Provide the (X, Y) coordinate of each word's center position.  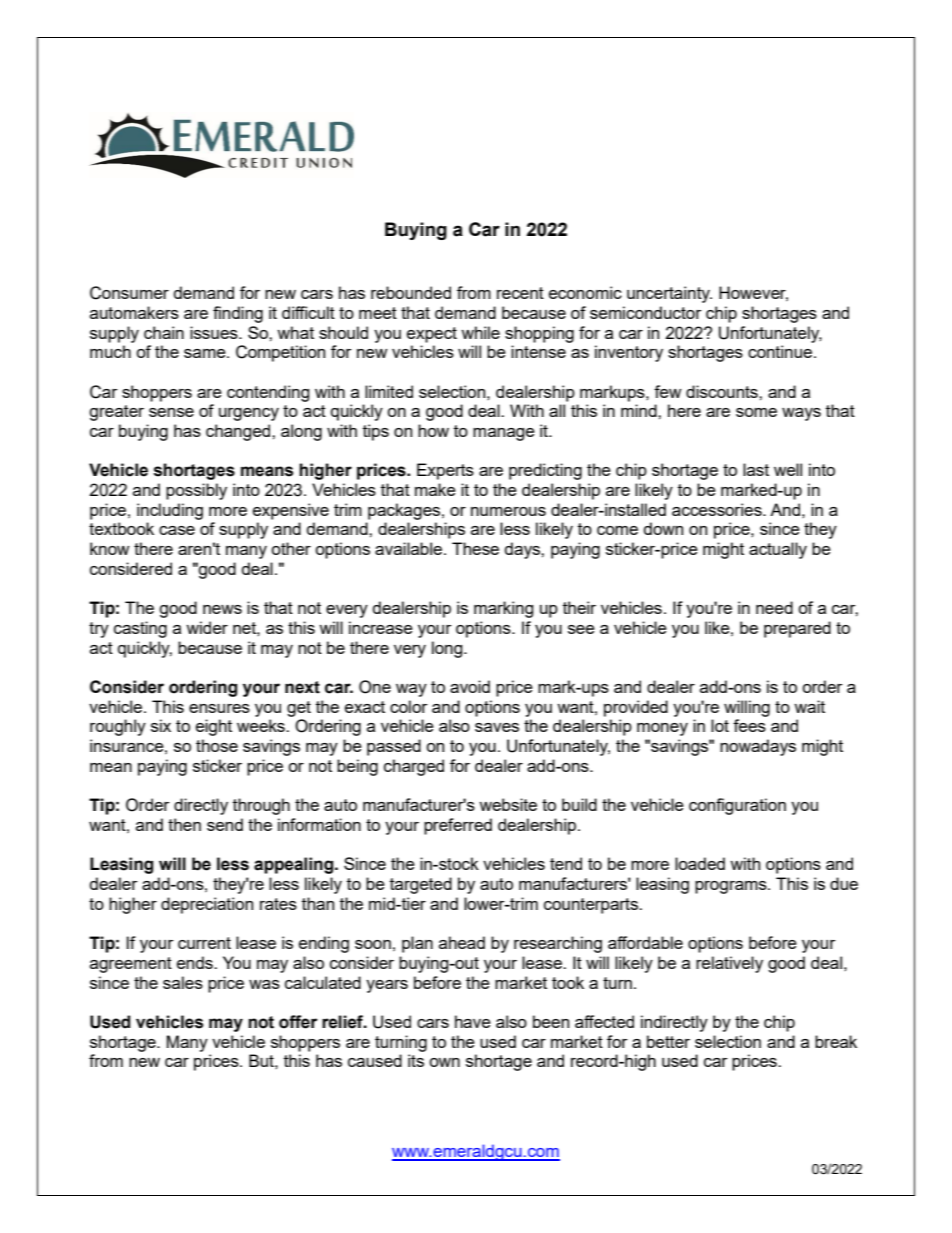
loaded (700, 863)
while (480, 332)
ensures (219, 708)
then (184, 824)
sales (183, 982)
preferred (458, 826)
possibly (196, 491)
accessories (718, 509)
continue (780, 351)
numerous (508, 511)
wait (809, 706)
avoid (470, 686)
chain (164, 332)
